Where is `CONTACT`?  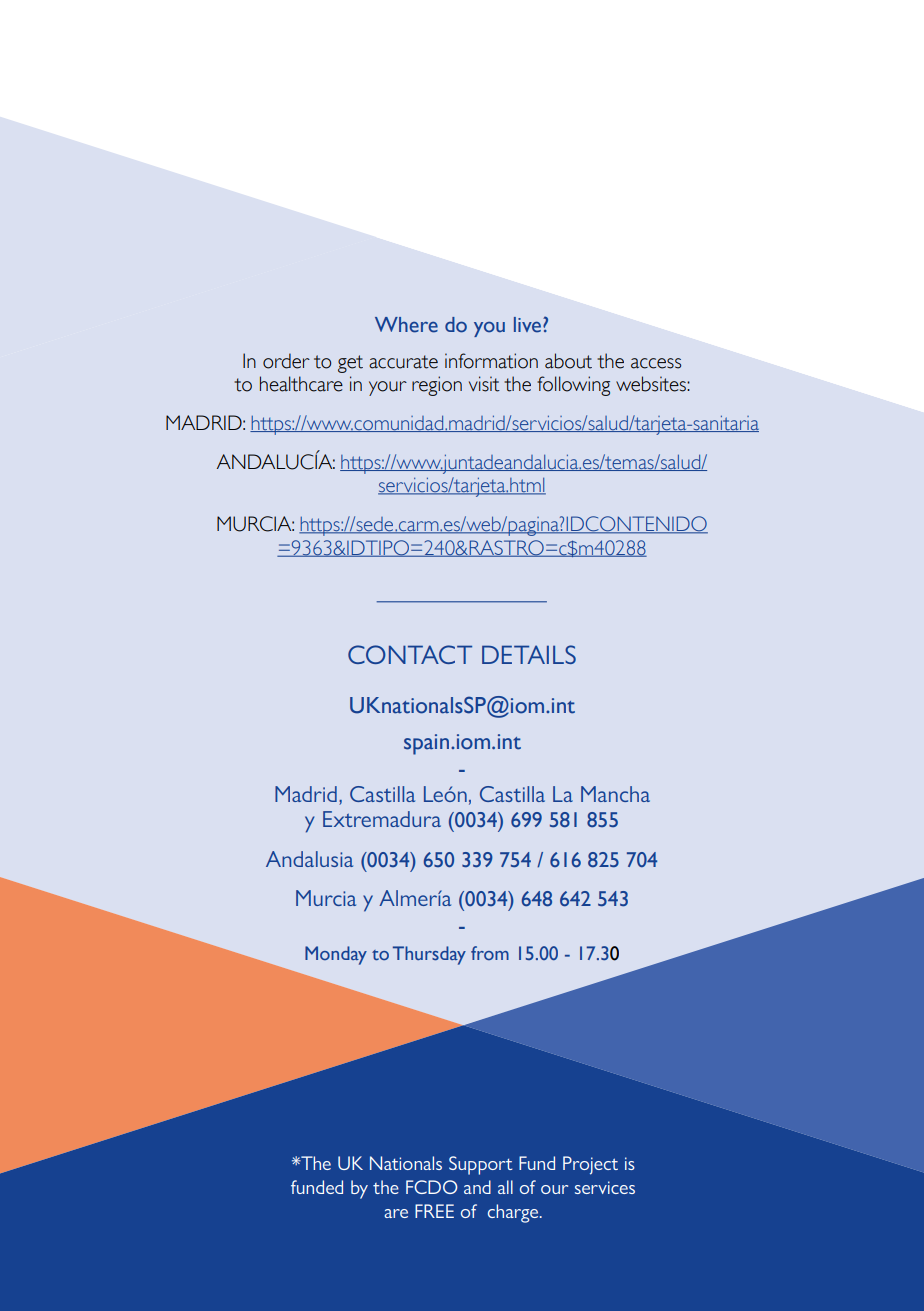 CONTACT is located at coordinates (410, 654).
